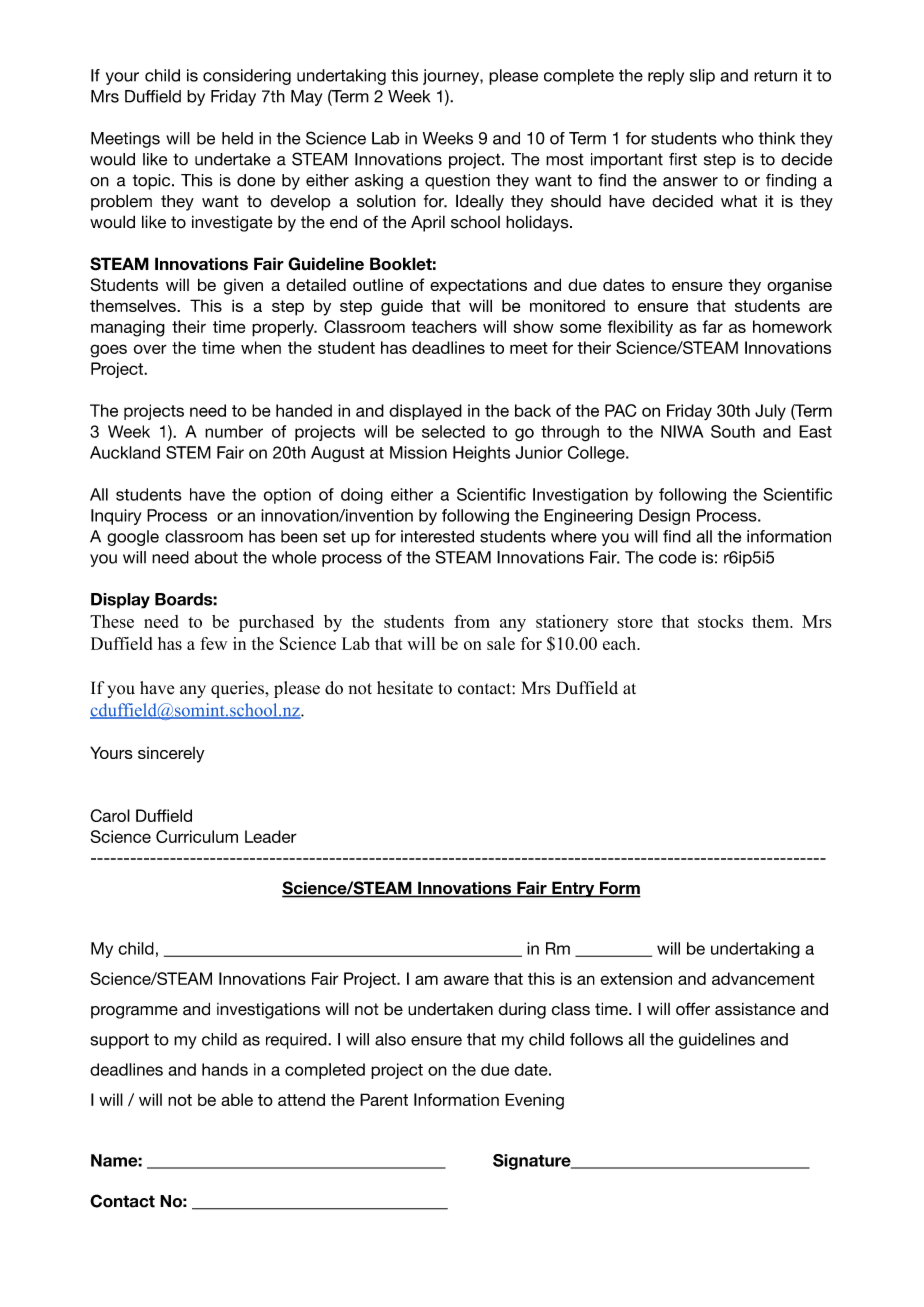 The image size is (924, 1307). I want to click on slip, so click(702, 77).
